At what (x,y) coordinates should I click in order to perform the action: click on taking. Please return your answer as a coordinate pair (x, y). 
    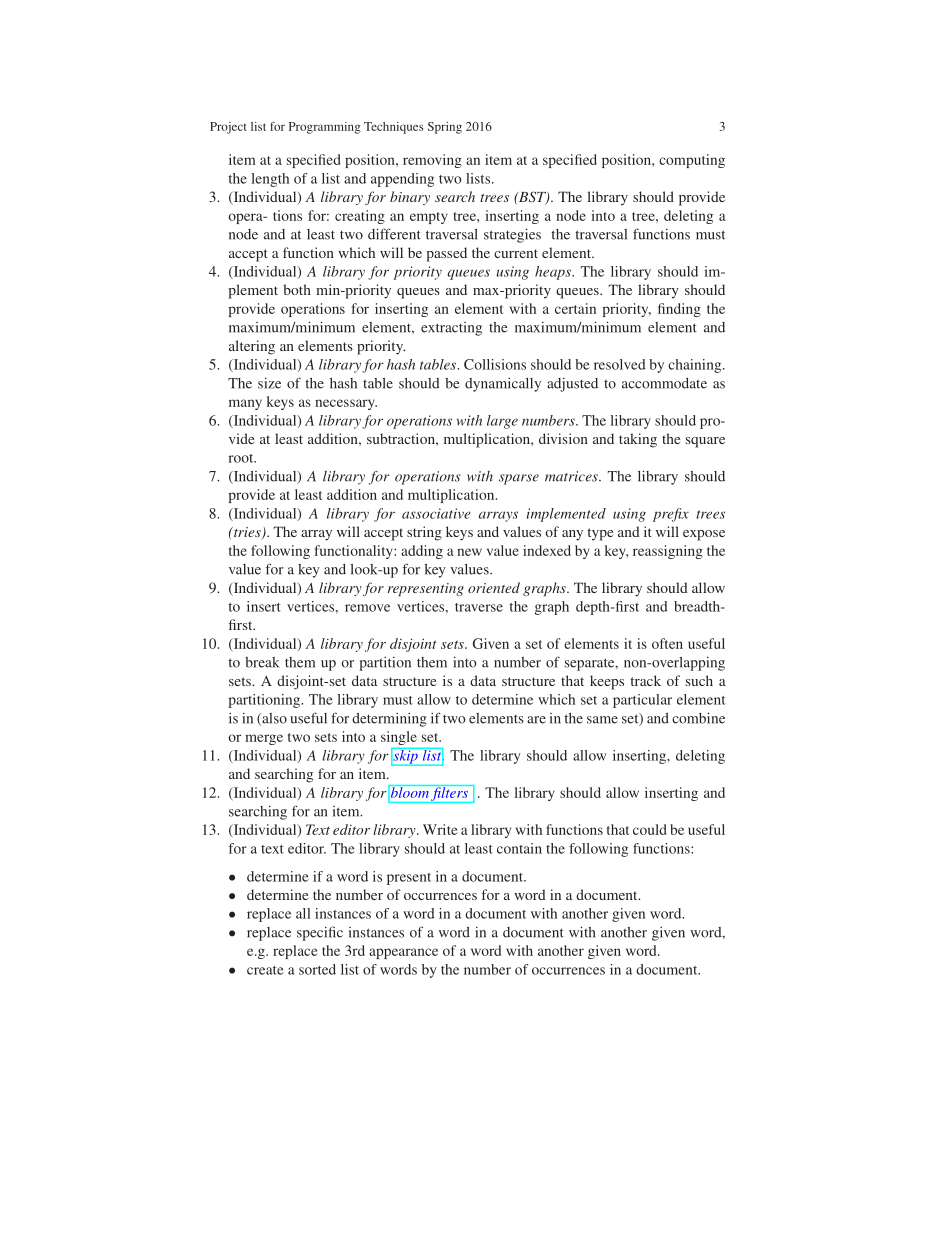
    Looking at the image, I should click on (638, 440).
